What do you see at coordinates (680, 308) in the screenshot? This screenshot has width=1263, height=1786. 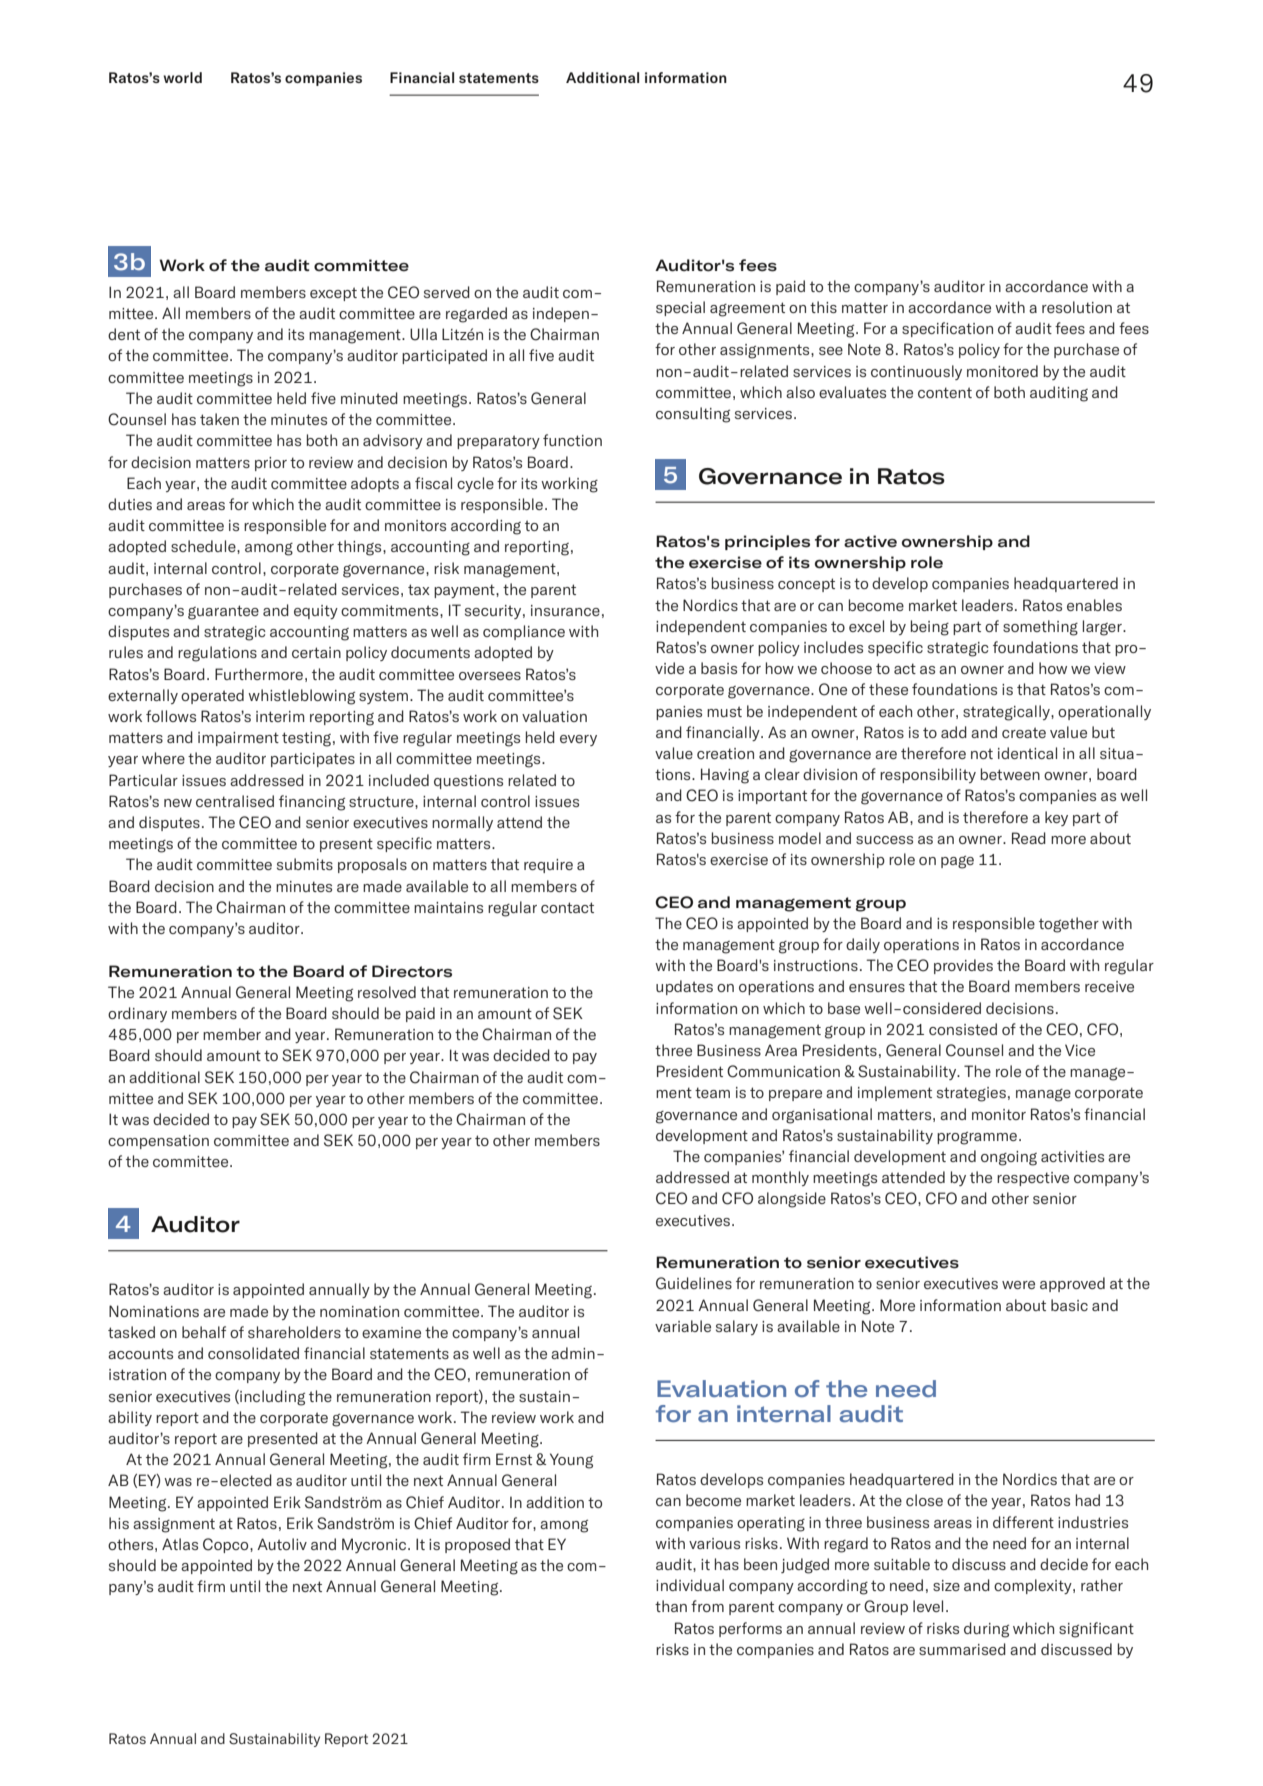 I see `special` at bounding box center [680, 308].
